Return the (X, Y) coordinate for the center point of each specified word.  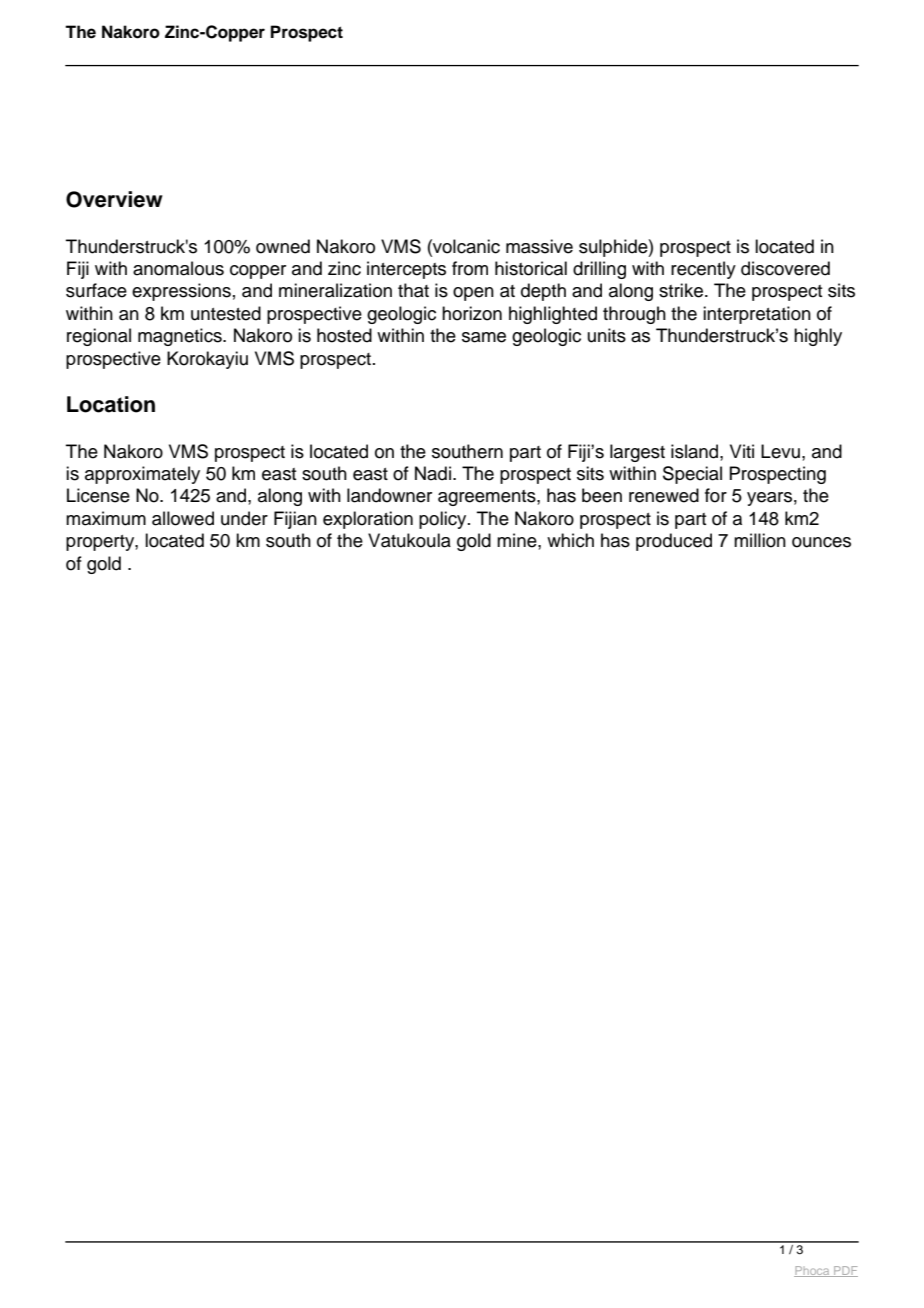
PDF (845, 1271)
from (470, 268)
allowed (183, 518)
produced (674, 542)
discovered (785, 268)
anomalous (178, 268)
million (760, 540)
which (570, 540)
